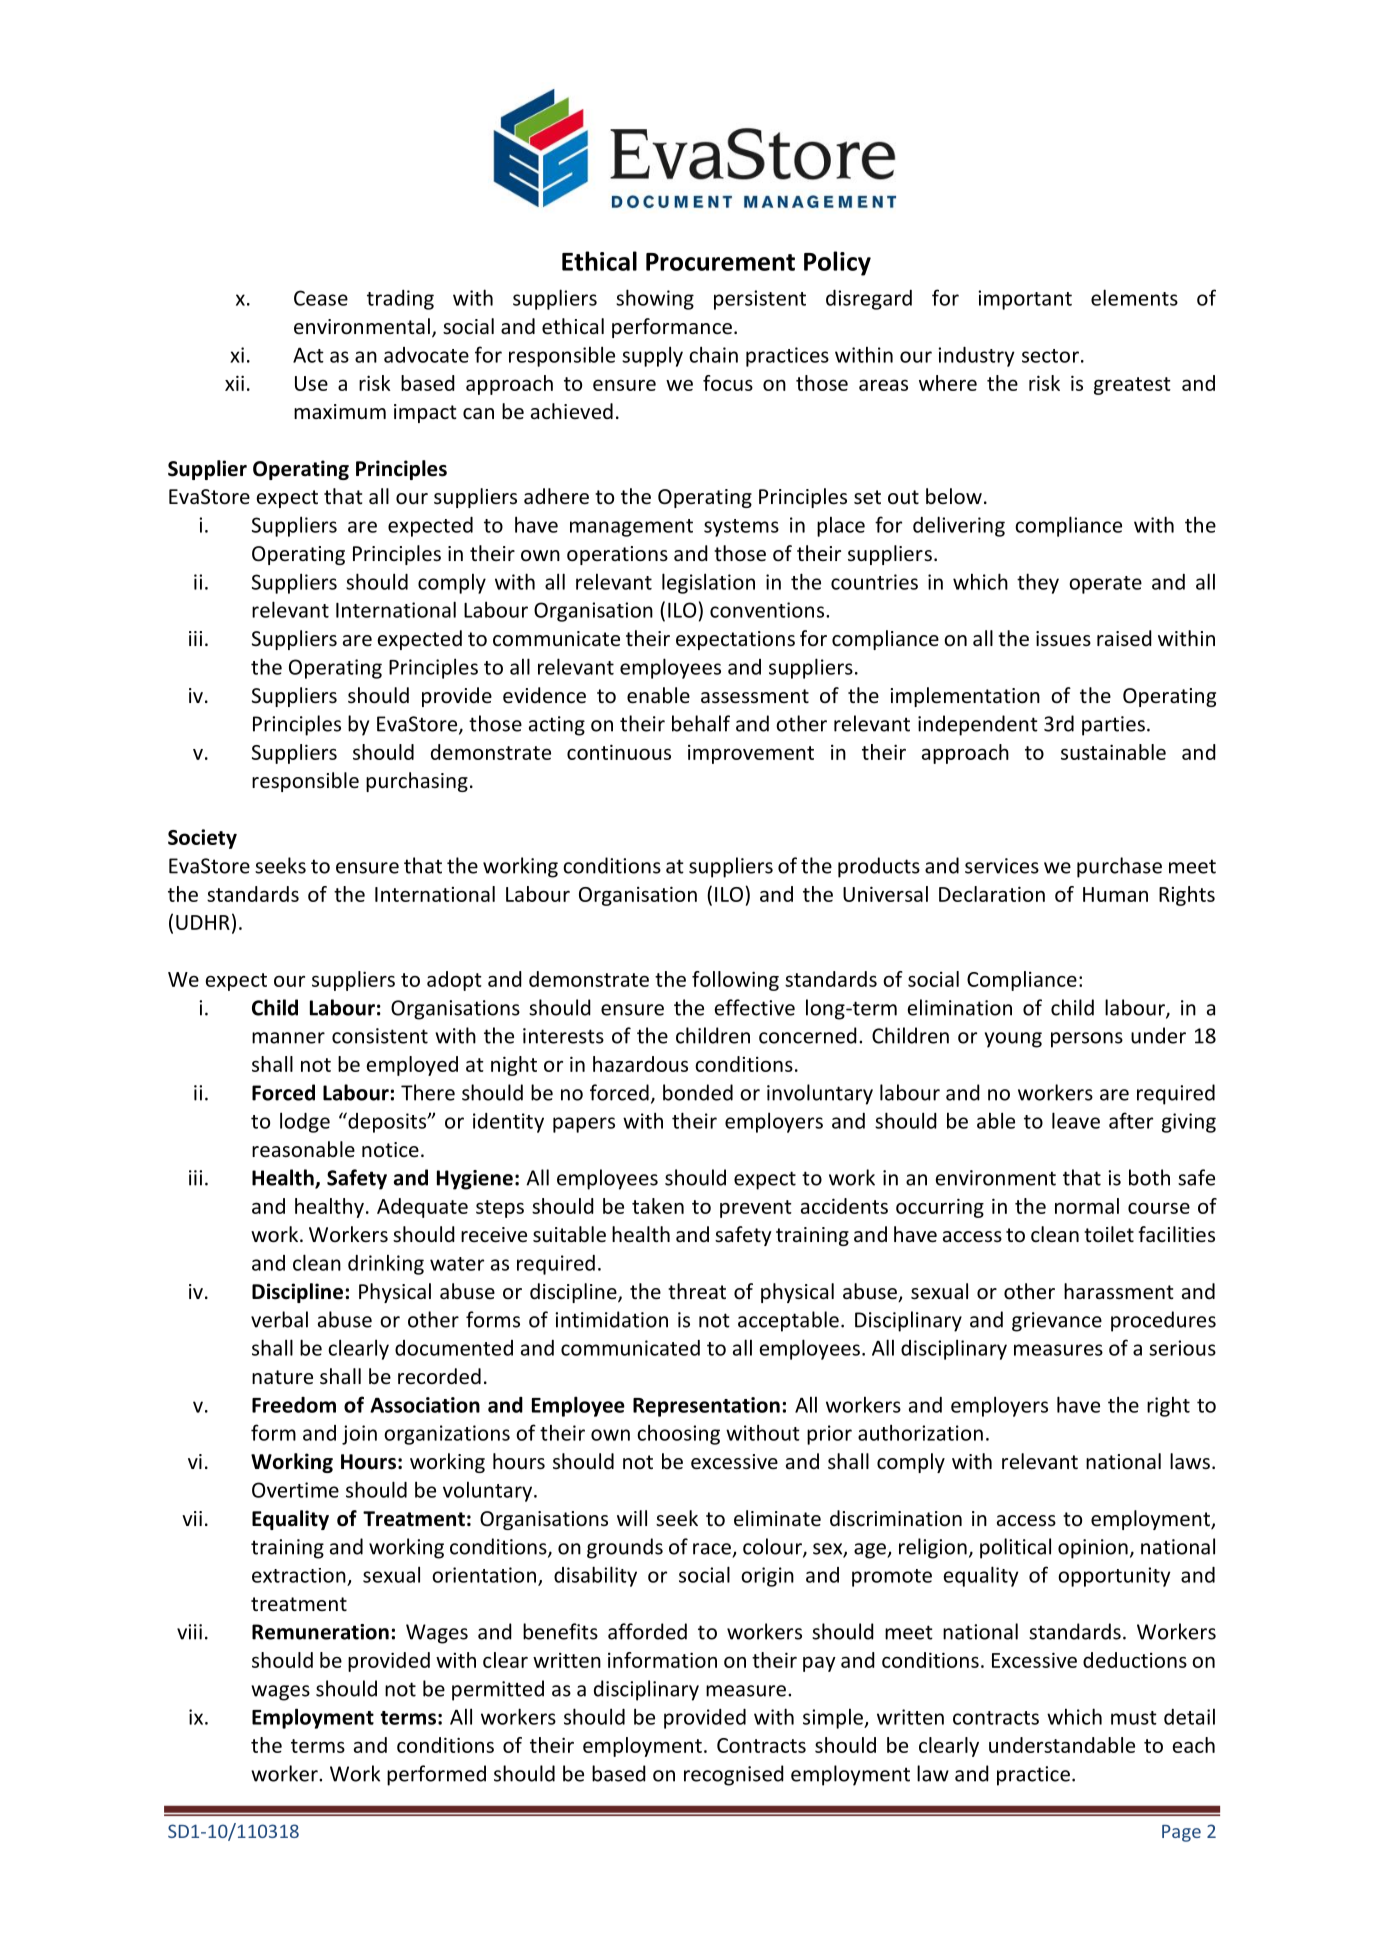 This image has height=1957, width=1384. I want to click on Remuneration, so click(320, 1632).
